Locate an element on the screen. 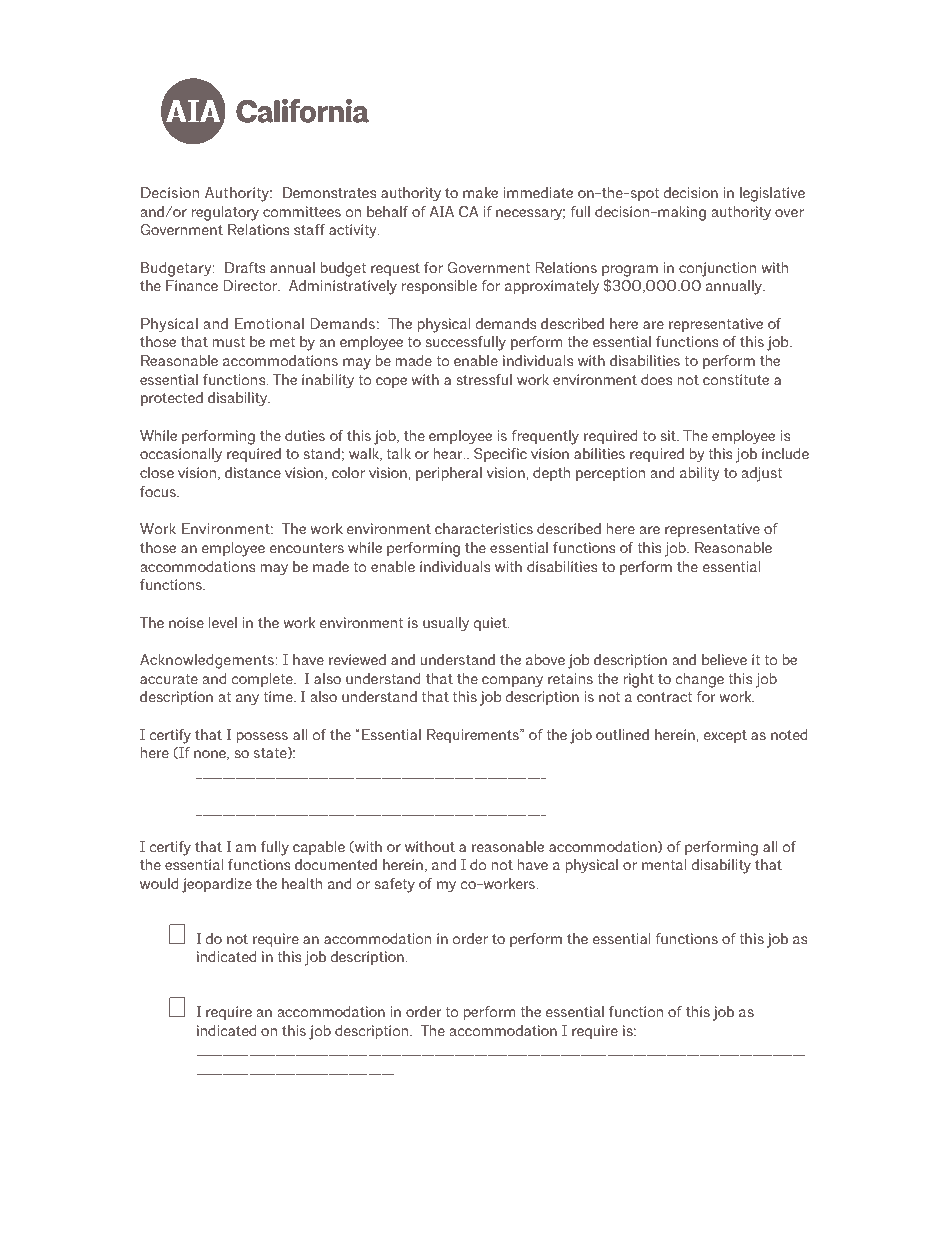 The height and width of the screenshot is (1233, 952). stressful is located at coordinates (484, 379).
